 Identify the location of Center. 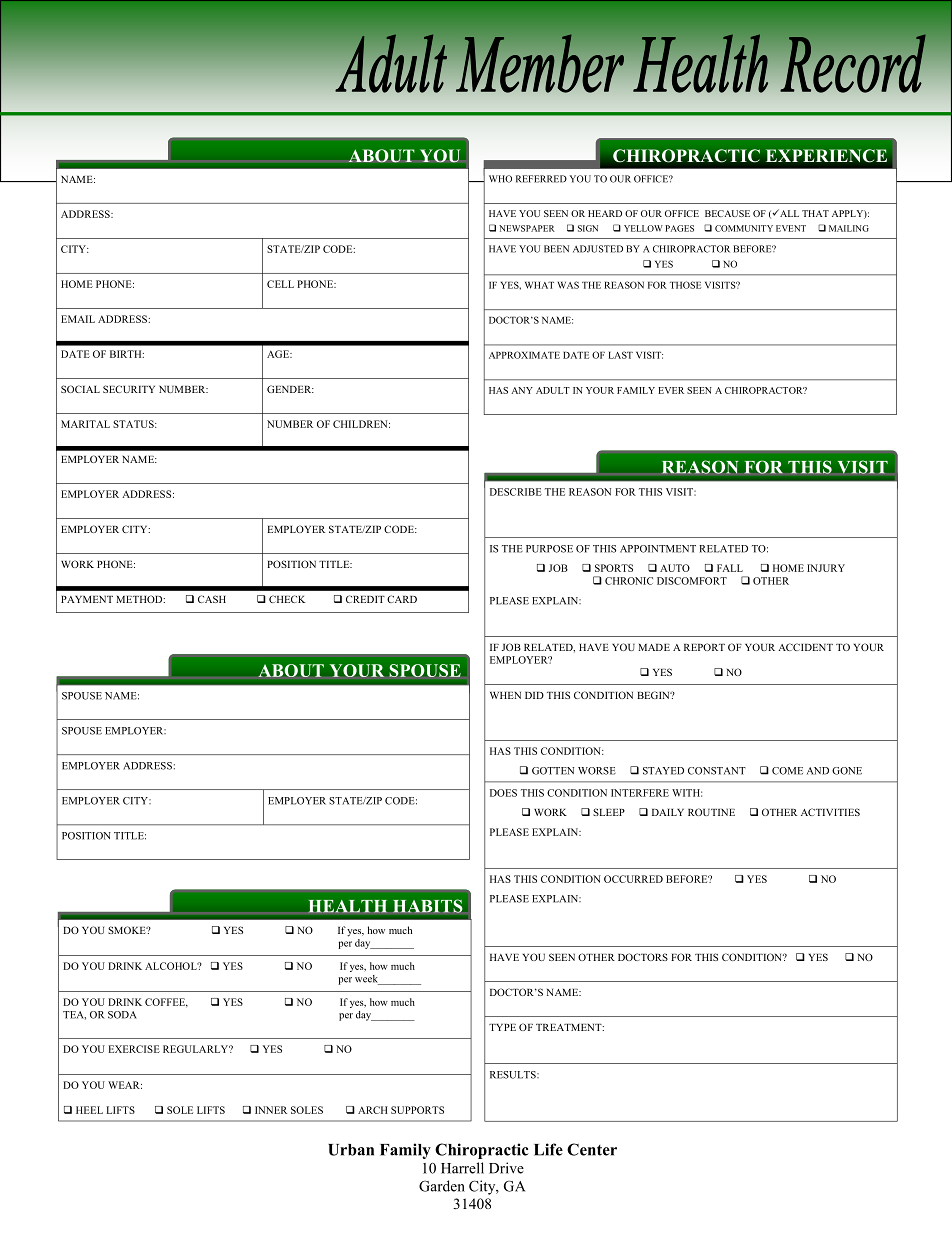
(592, 1149).
